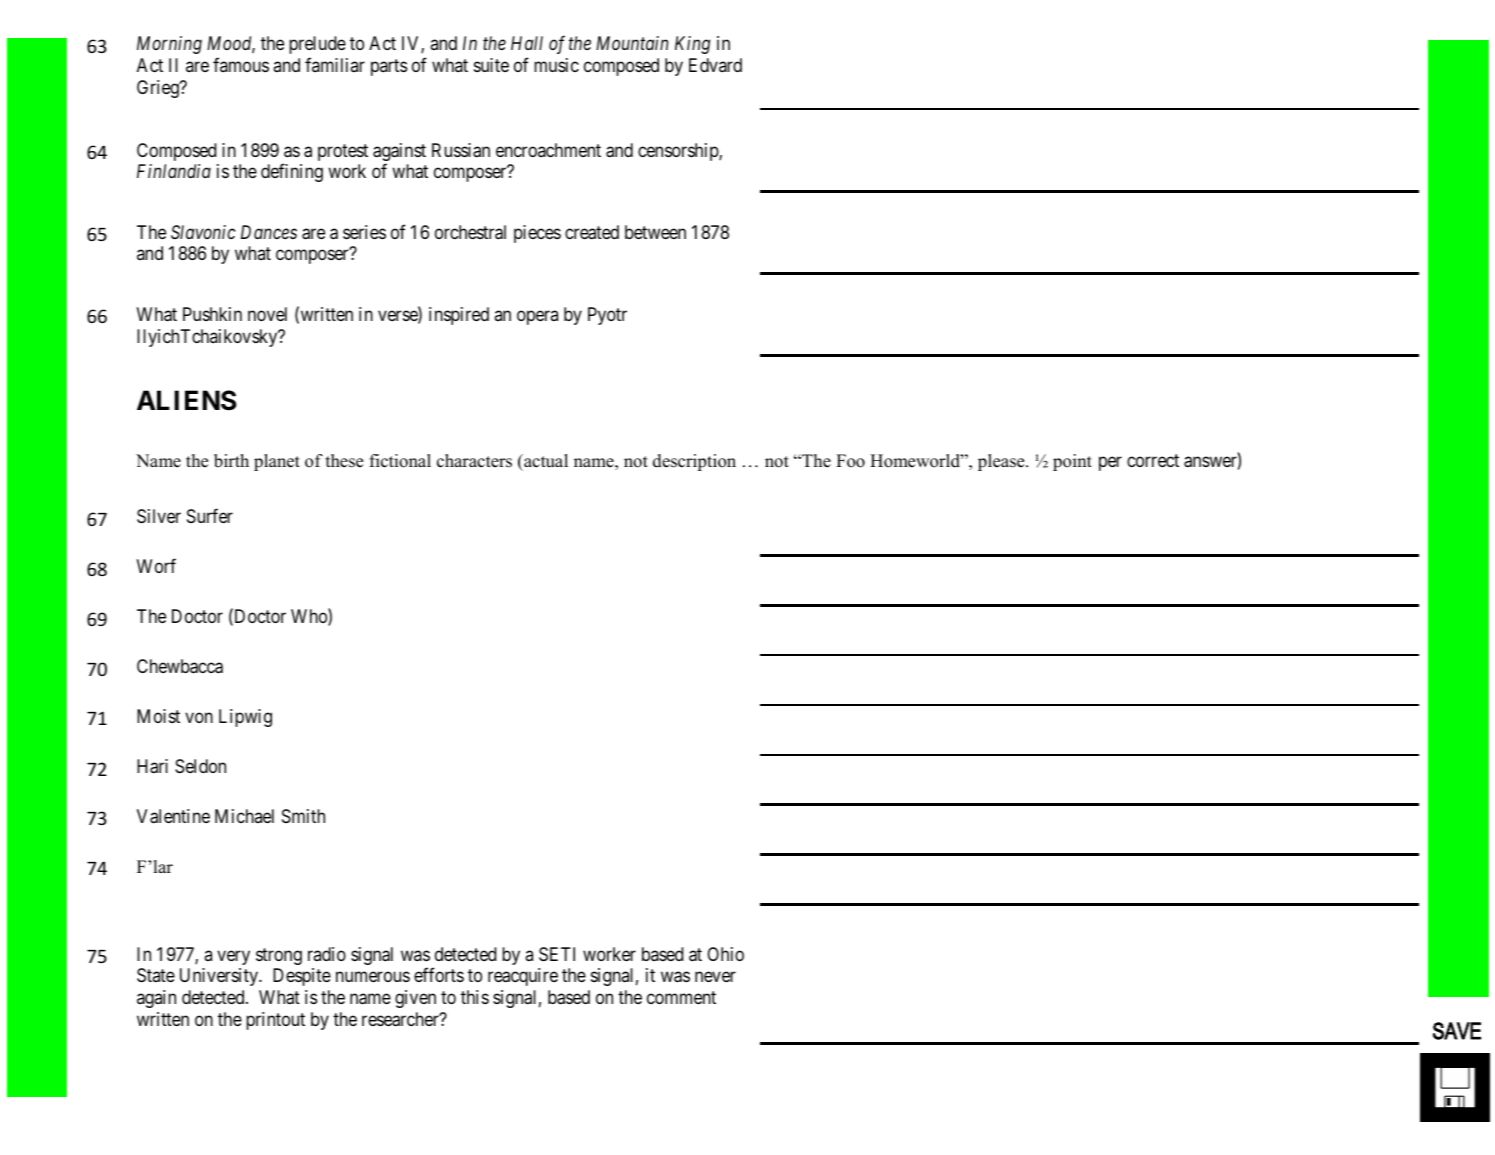  I want to click on King, so click(692, 45).
